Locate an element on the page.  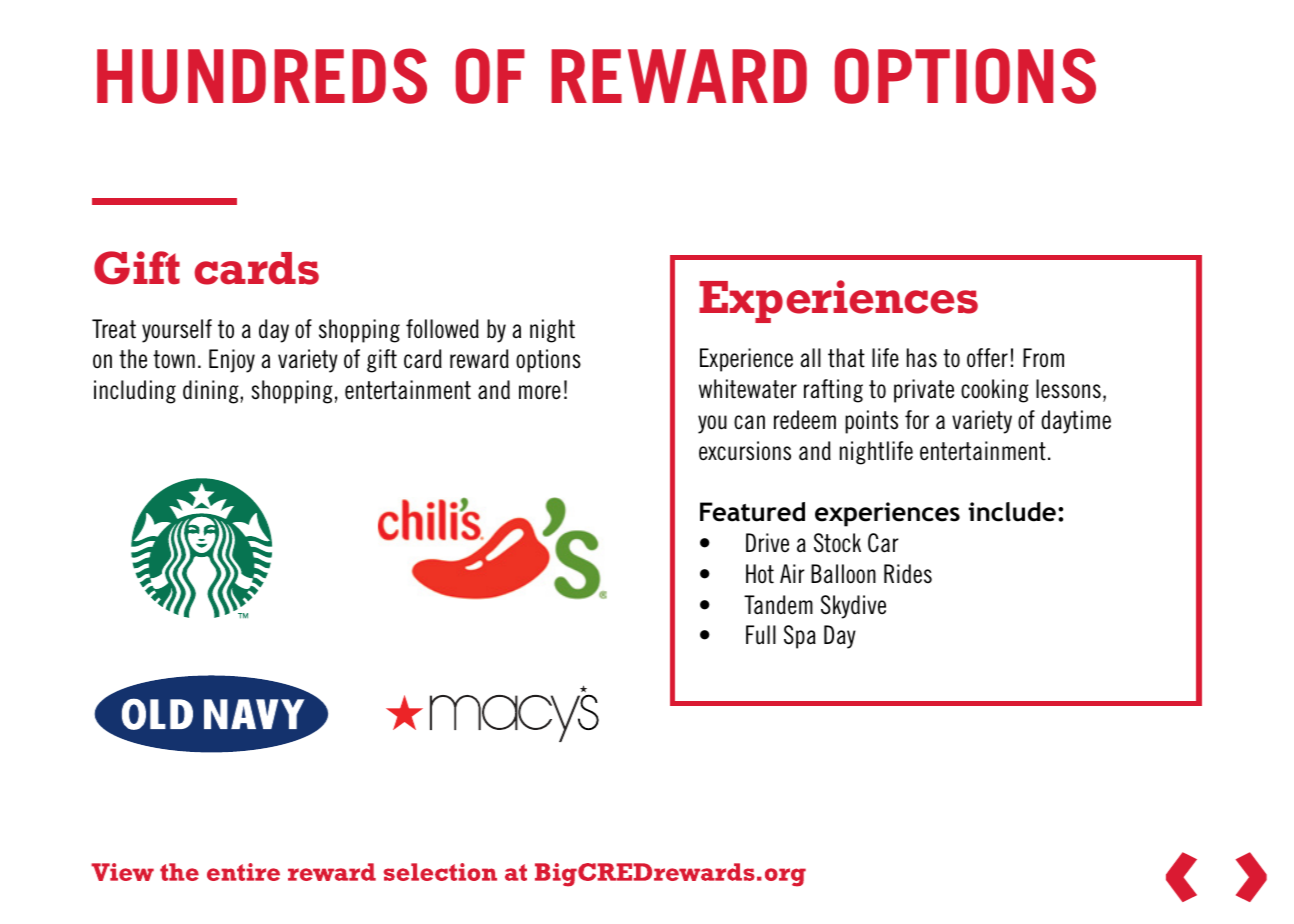
has is located at coordinates (922, 358).
